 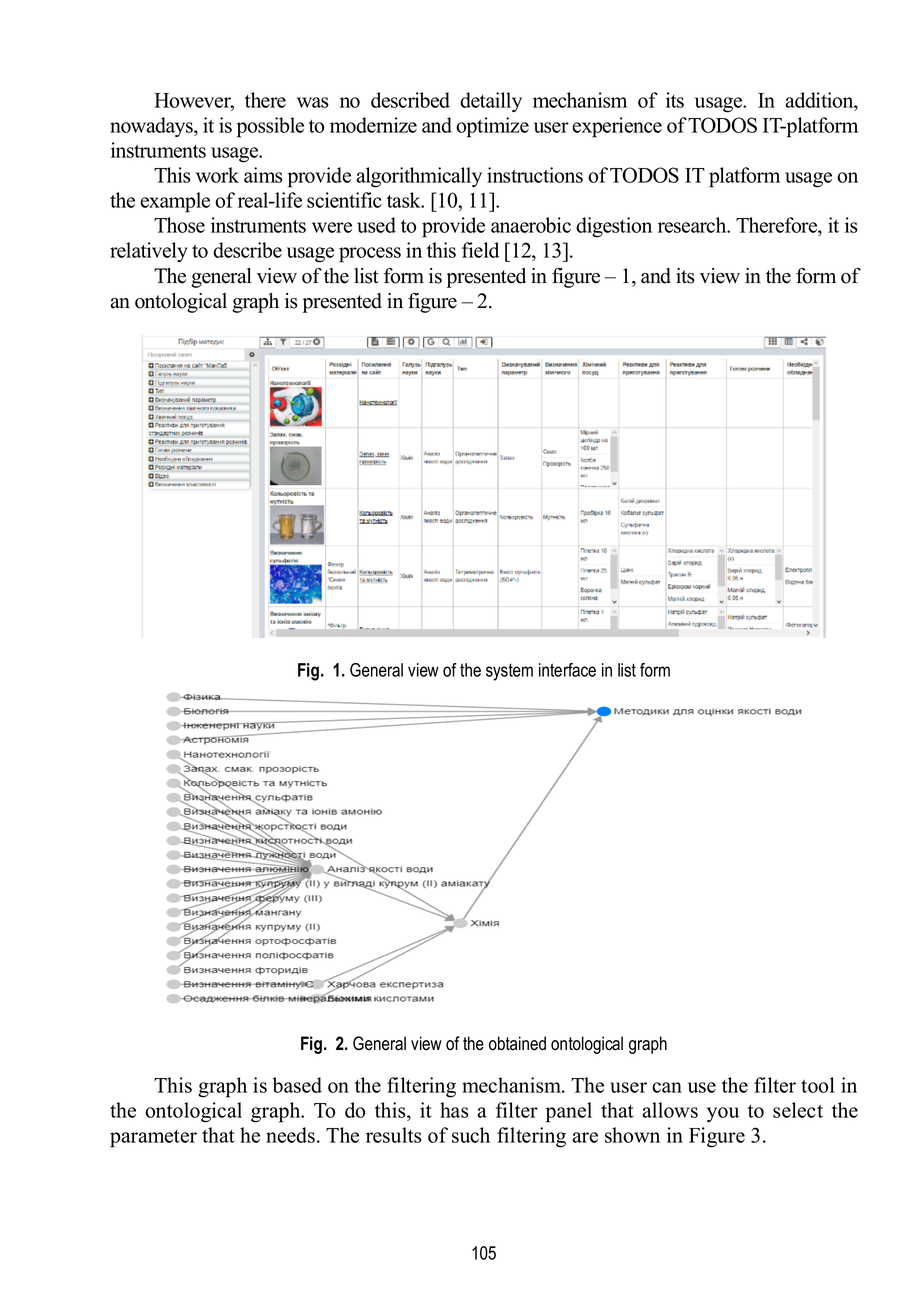 What do you see at coordinates (270, 127) in the document?
I see `possible` at bounding box center [270, 127].
